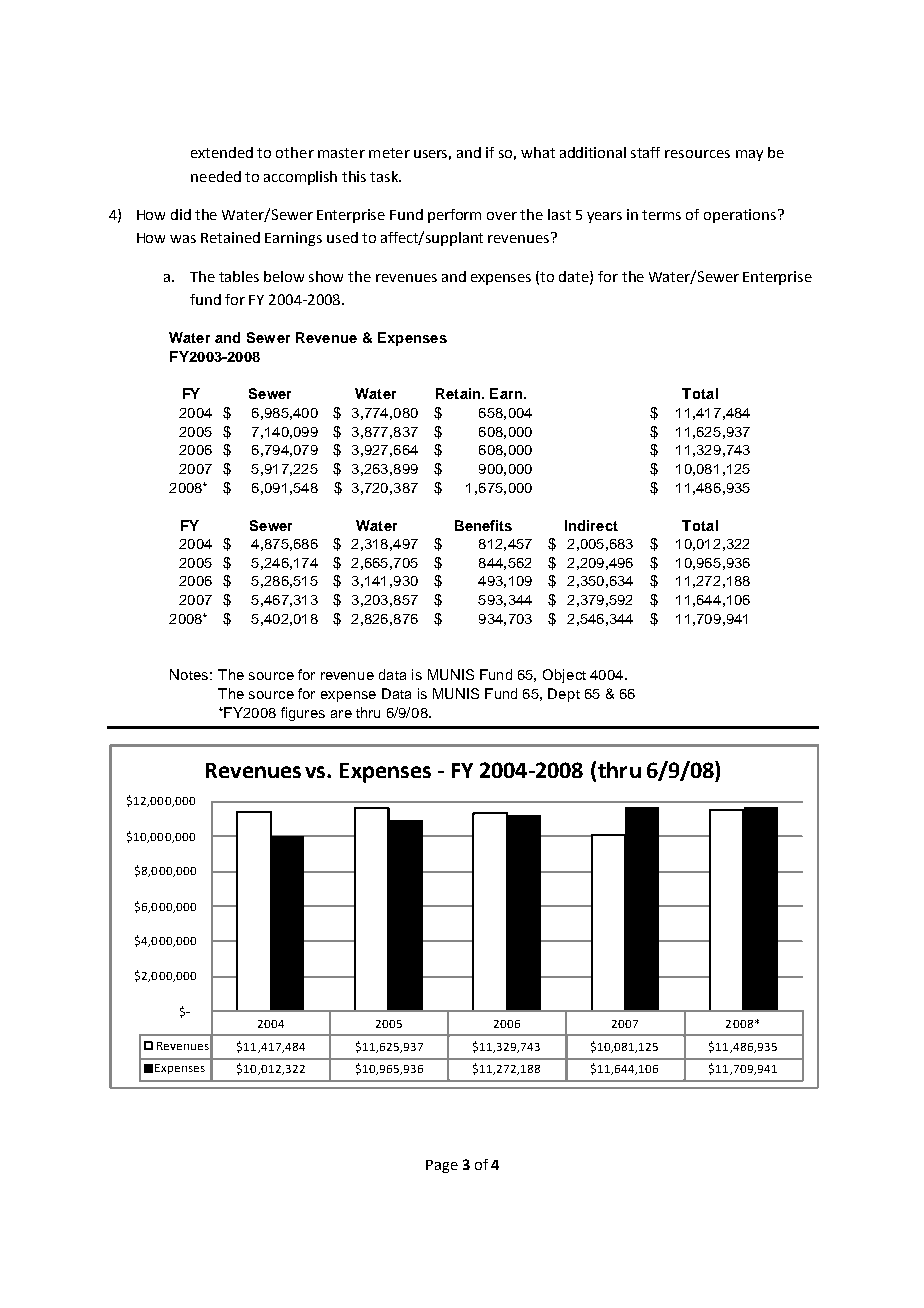  What do you see at coordinates (483, 525) in the screenshot?
I see `Benefits` at bounding box center [483, 525].
